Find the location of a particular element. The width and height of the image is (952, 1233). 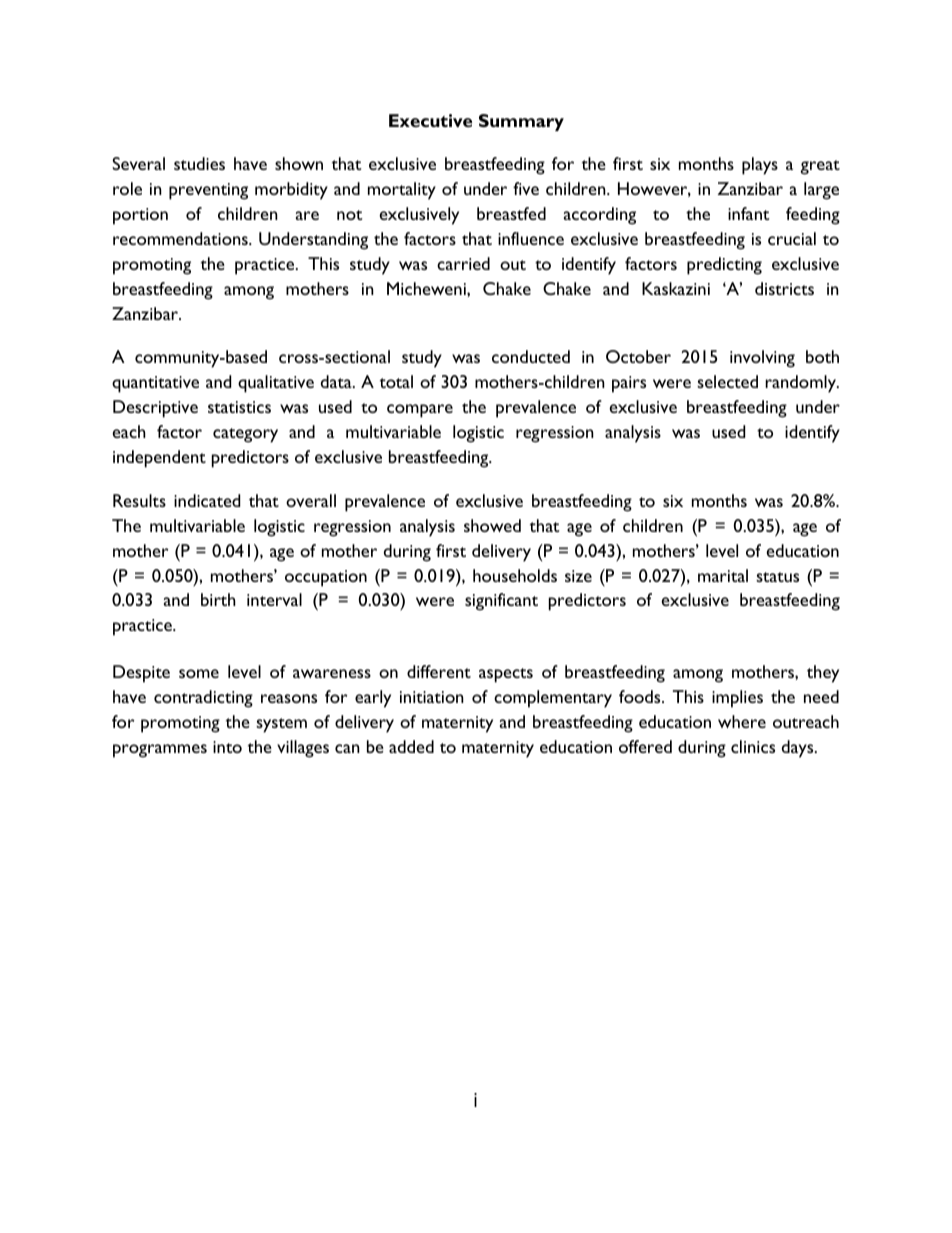

plays is located at coordinates (760, 166).
